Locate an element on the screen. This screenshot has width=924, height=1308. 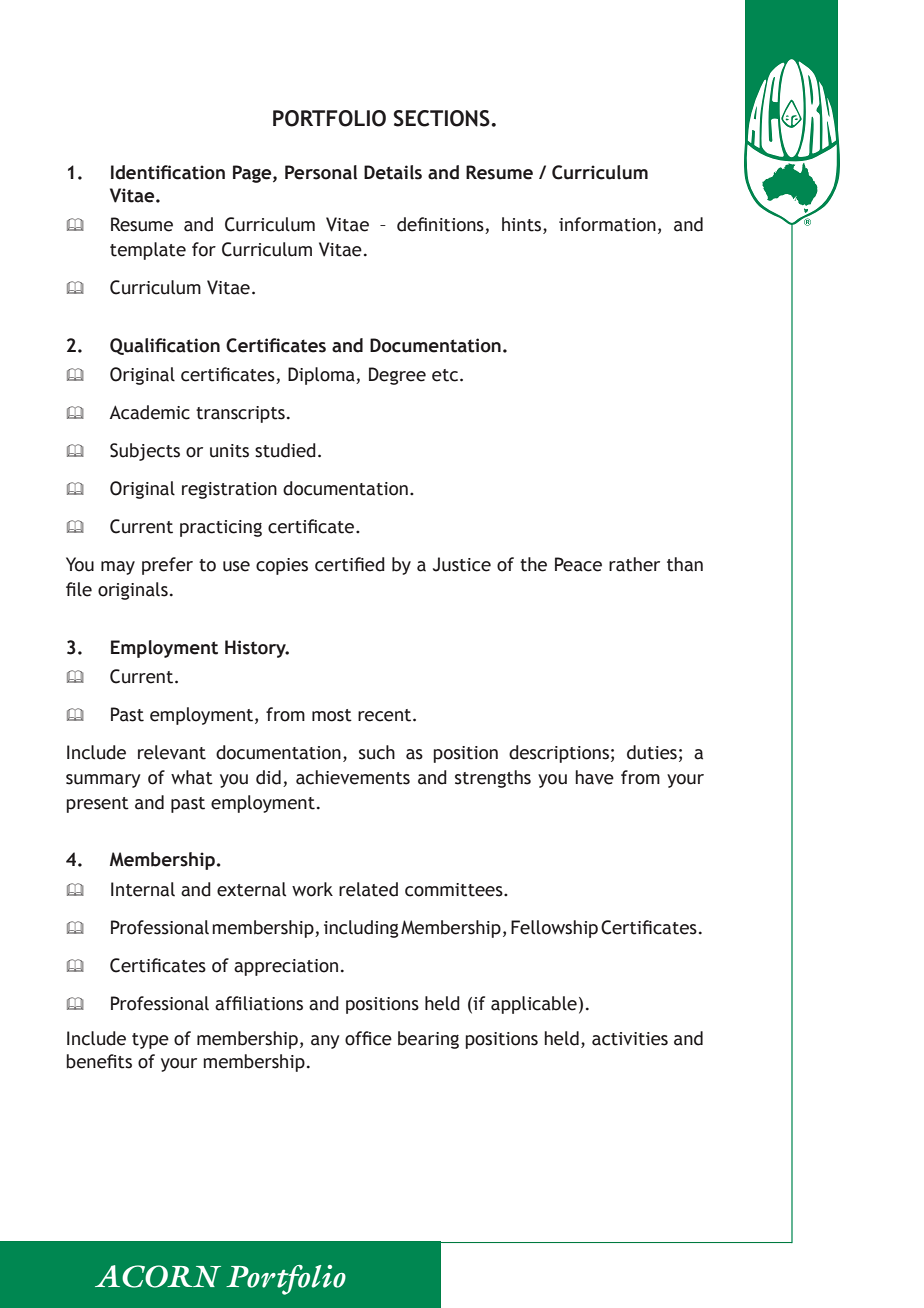
have is located at coordinates (594, 777).
